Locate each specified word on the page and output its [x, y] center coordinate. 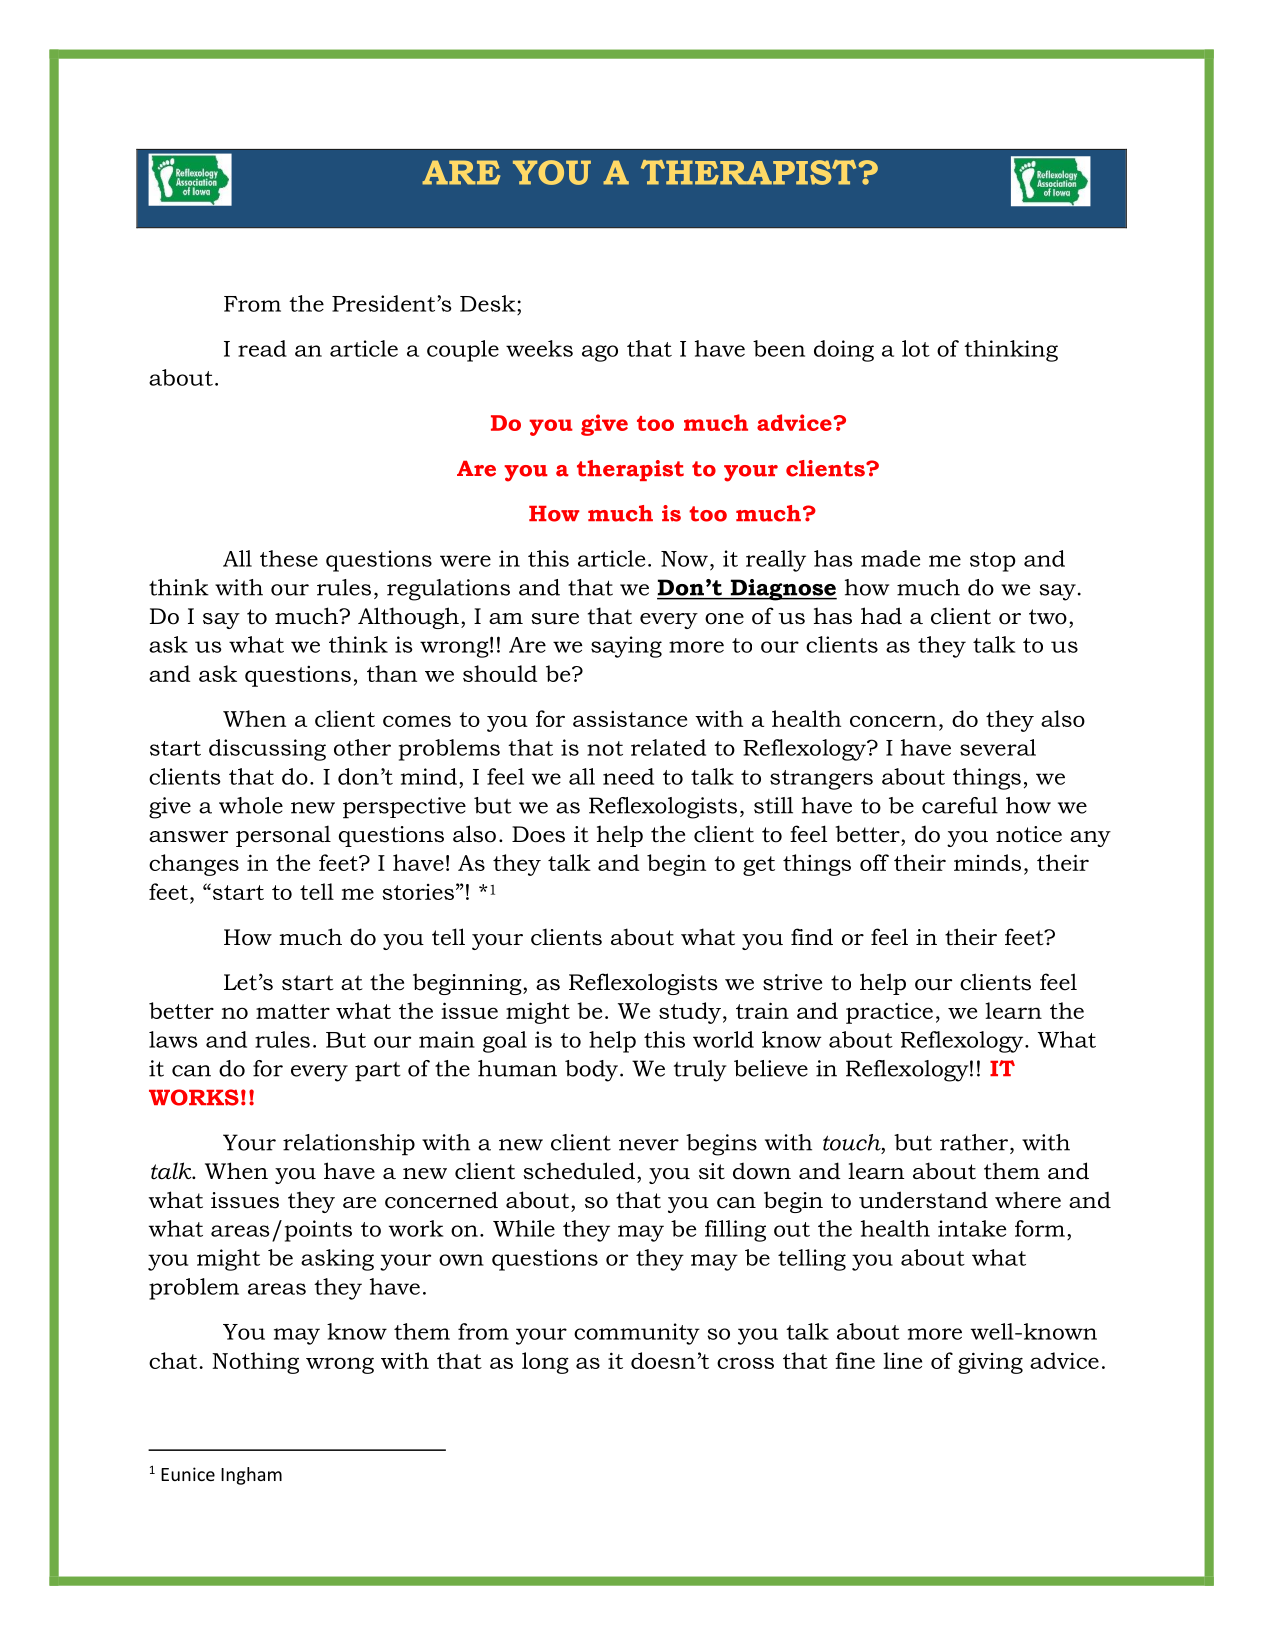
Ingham [251, 1476]
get [759, 866]
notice [1029, 834]
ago [600, 353]
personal [283, 836]
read [262, 348]
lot [916, 348]
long [545, 1363]
